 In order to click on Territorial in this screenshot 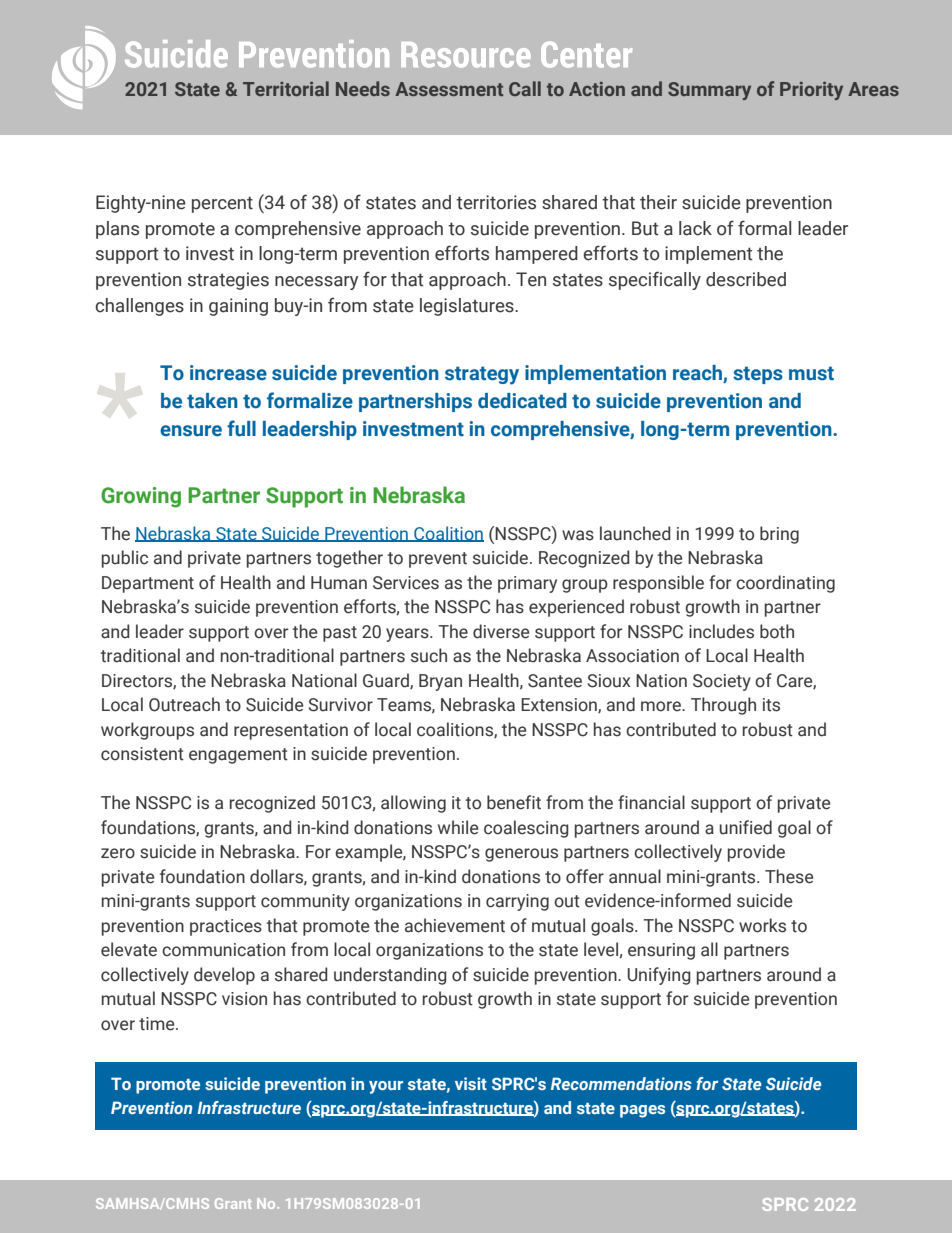, I will do `click(286, 88)`.
